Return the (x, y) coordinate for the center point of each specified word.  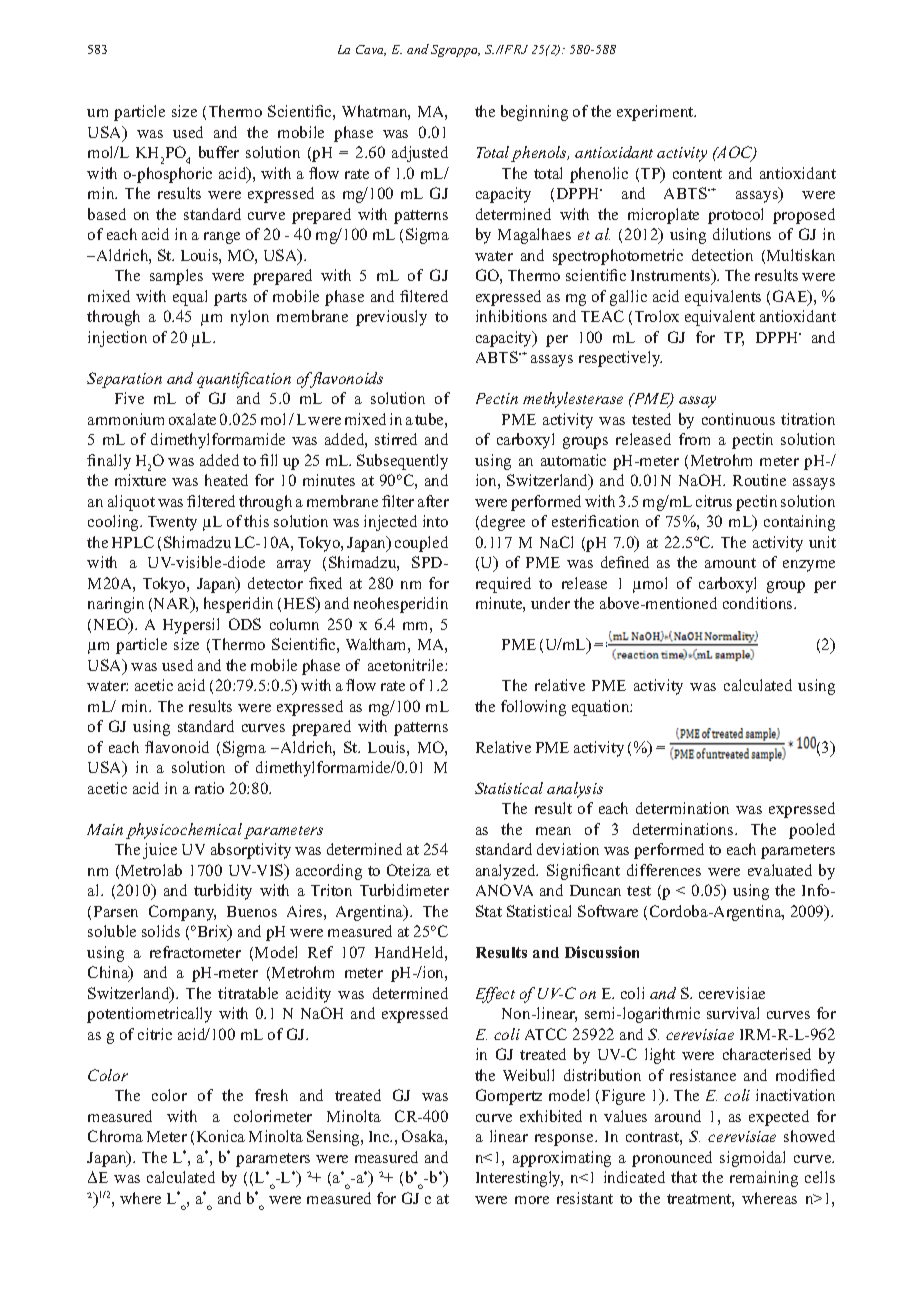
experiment (656, 113)
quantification (244, 380)
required (503, 585)
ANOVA (504, 890)
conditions (759, 603)
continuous (738, 419)
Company (182, 913)
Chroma (115, 1136)
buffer (219, 152)
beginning (534, 113)
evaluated (780, 870)
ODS (245, 624)
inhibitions (511, 316)
